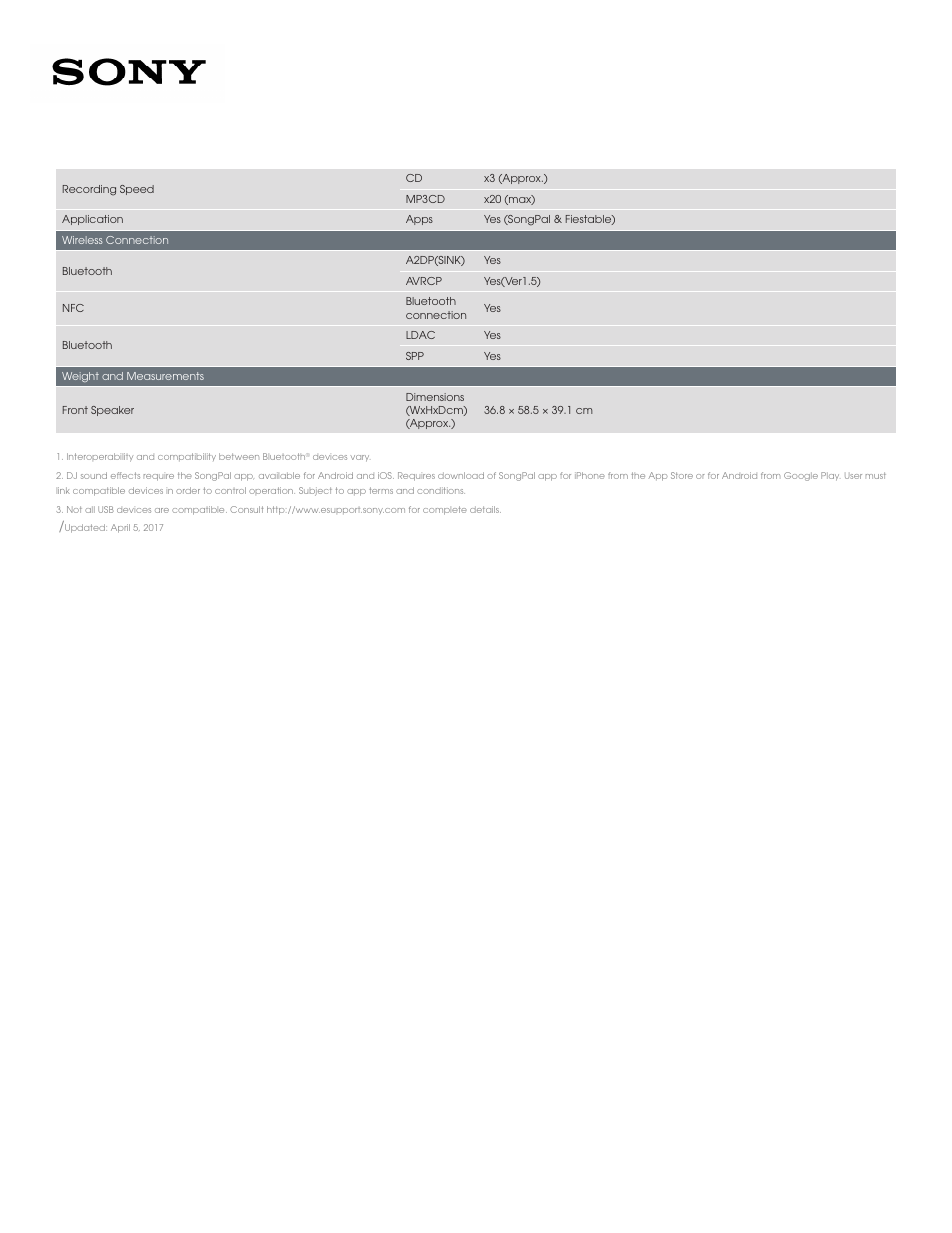 The width and height of the image is (952, 1233). What do you see at coordinates (485, 509) in the image?
I see `details` at bounding box center [485, 509].
